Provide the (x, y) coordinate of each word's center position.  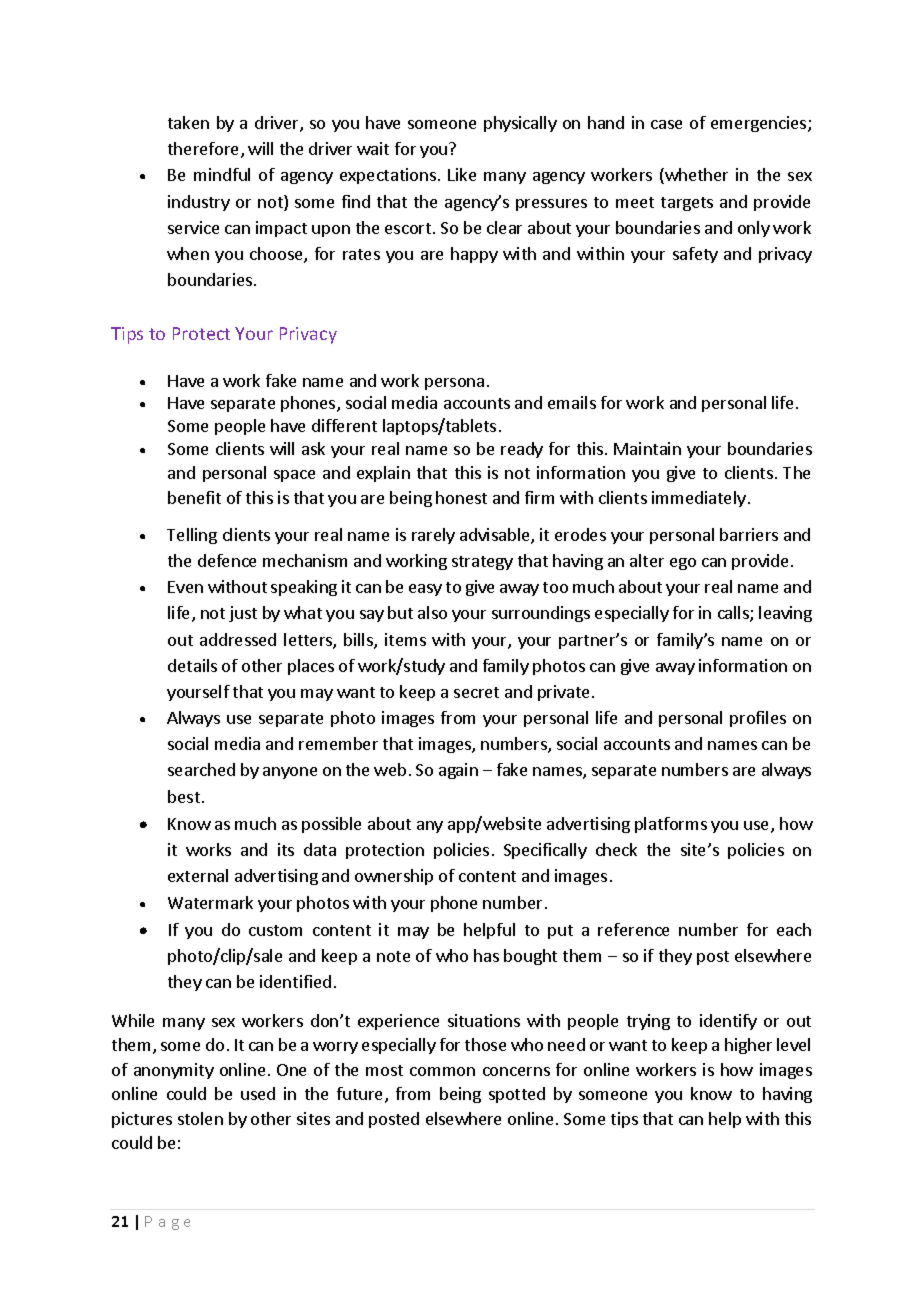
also (432, 612)
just (243, 614)
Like (462, 174)
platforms (671, 825)
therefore (205, 150)
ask (313, 448)
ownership (394, 877)
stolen (200, 1118)
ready (522, 450)
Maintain (647, 448)
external (198, 875)
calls (734, 614)
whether (695, 176)
